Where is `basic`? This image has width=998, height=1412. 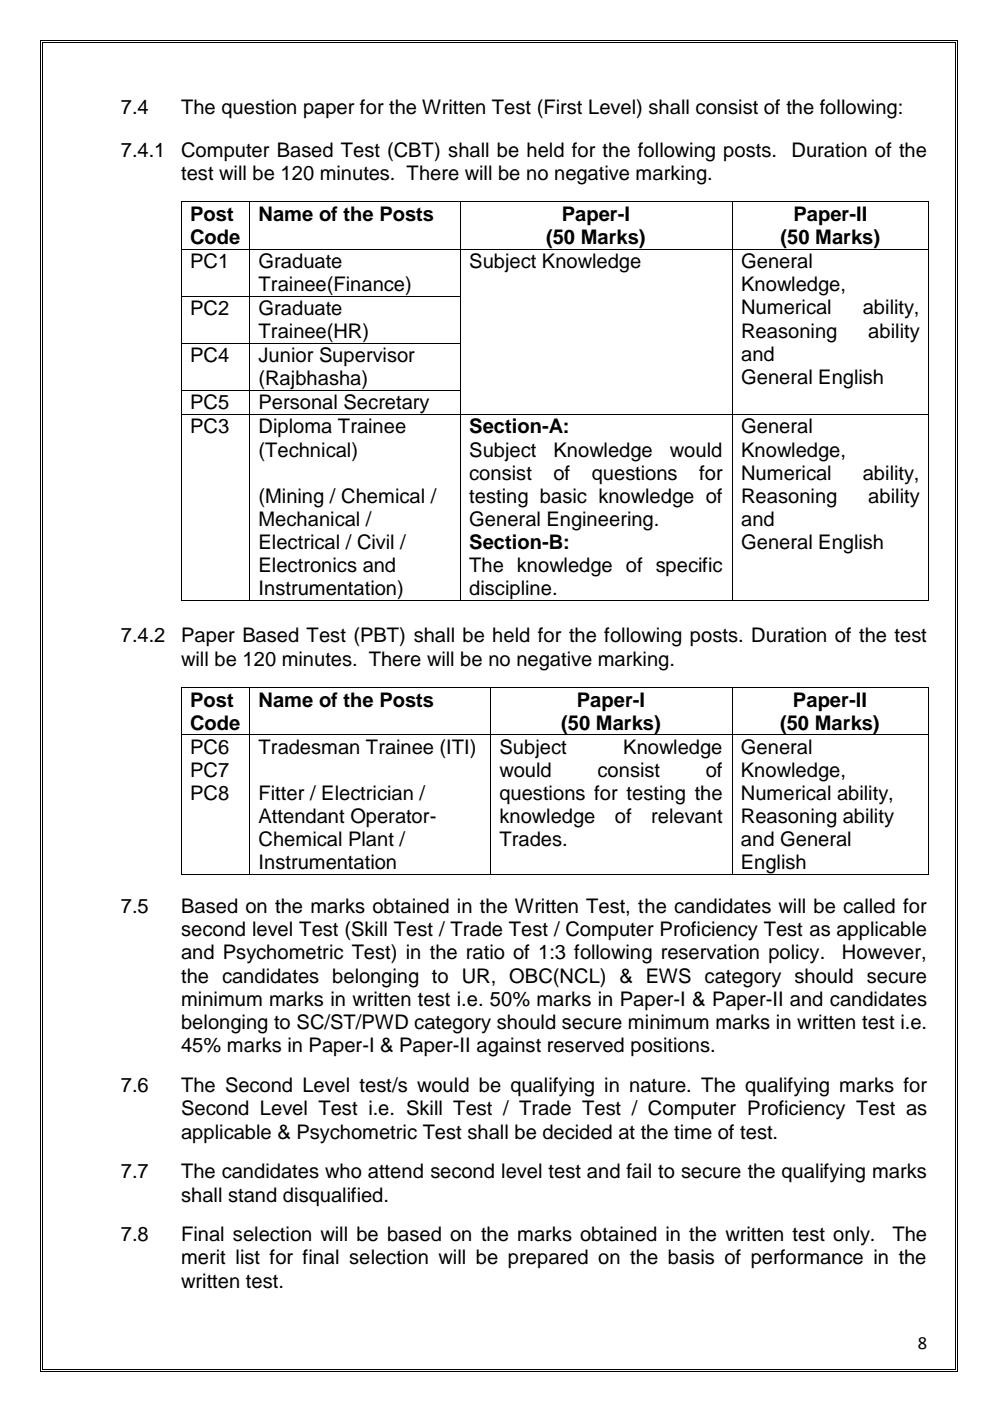 basic is located at coordinates (563, 496).
